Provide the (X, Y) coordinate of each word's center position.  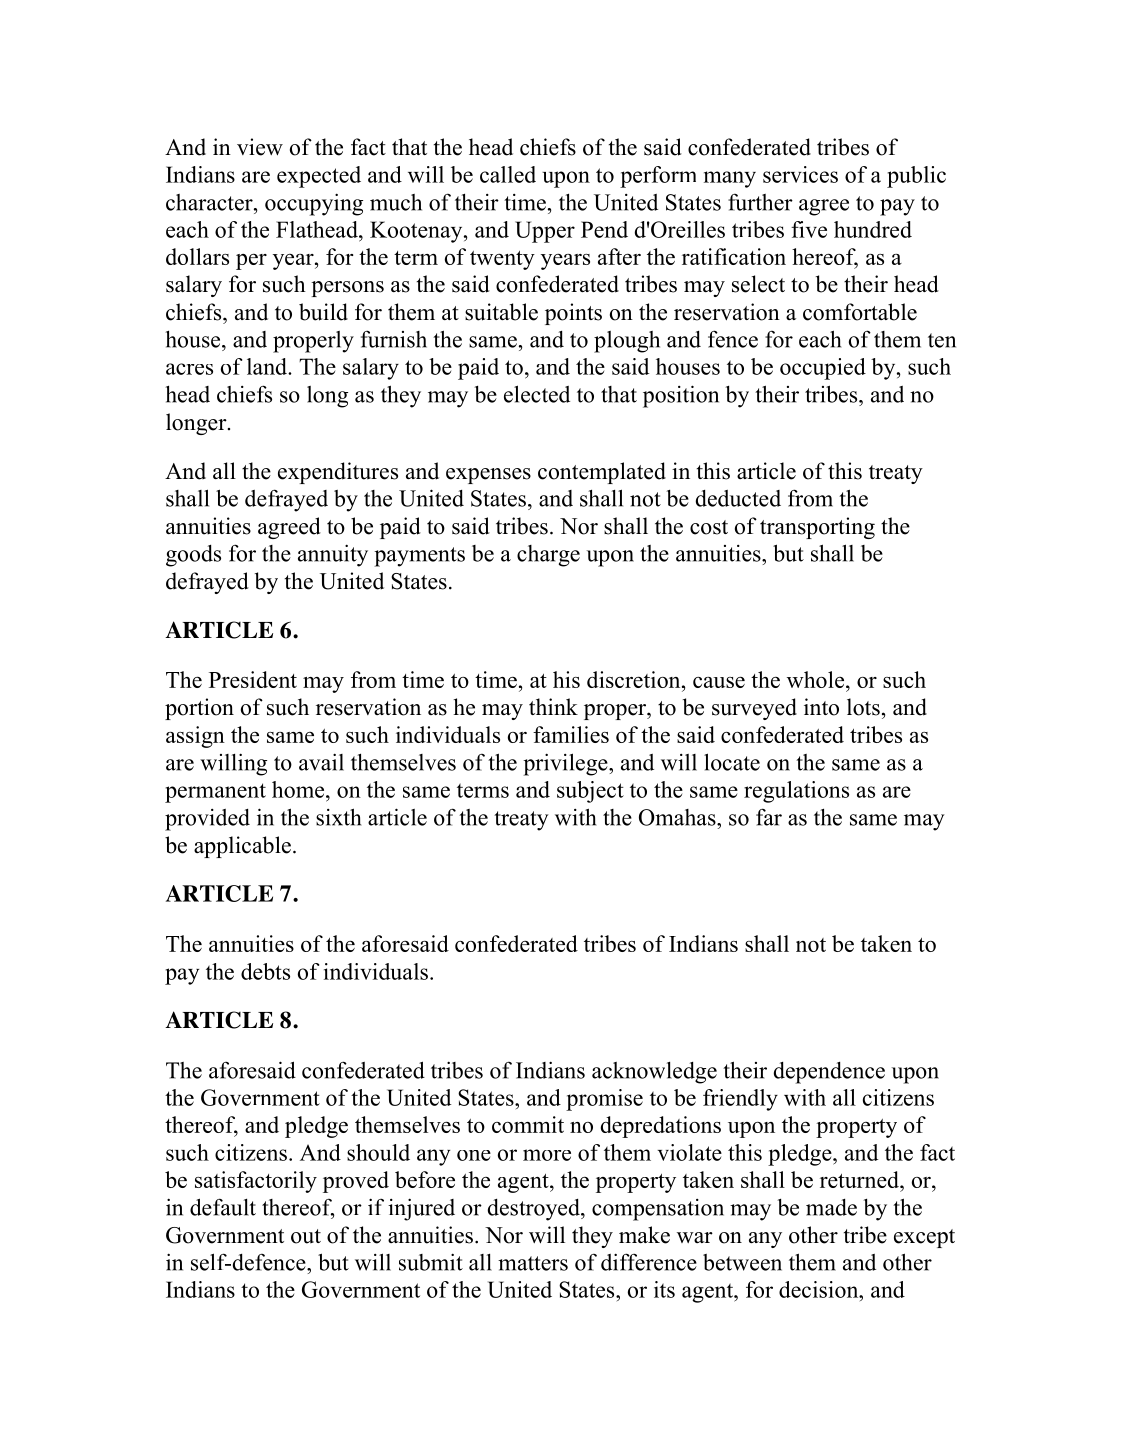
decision (820, 1289)
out (306, 1236)
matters (533, 1263)
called (508, 174)
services (800, 174)
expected (319, 177)
